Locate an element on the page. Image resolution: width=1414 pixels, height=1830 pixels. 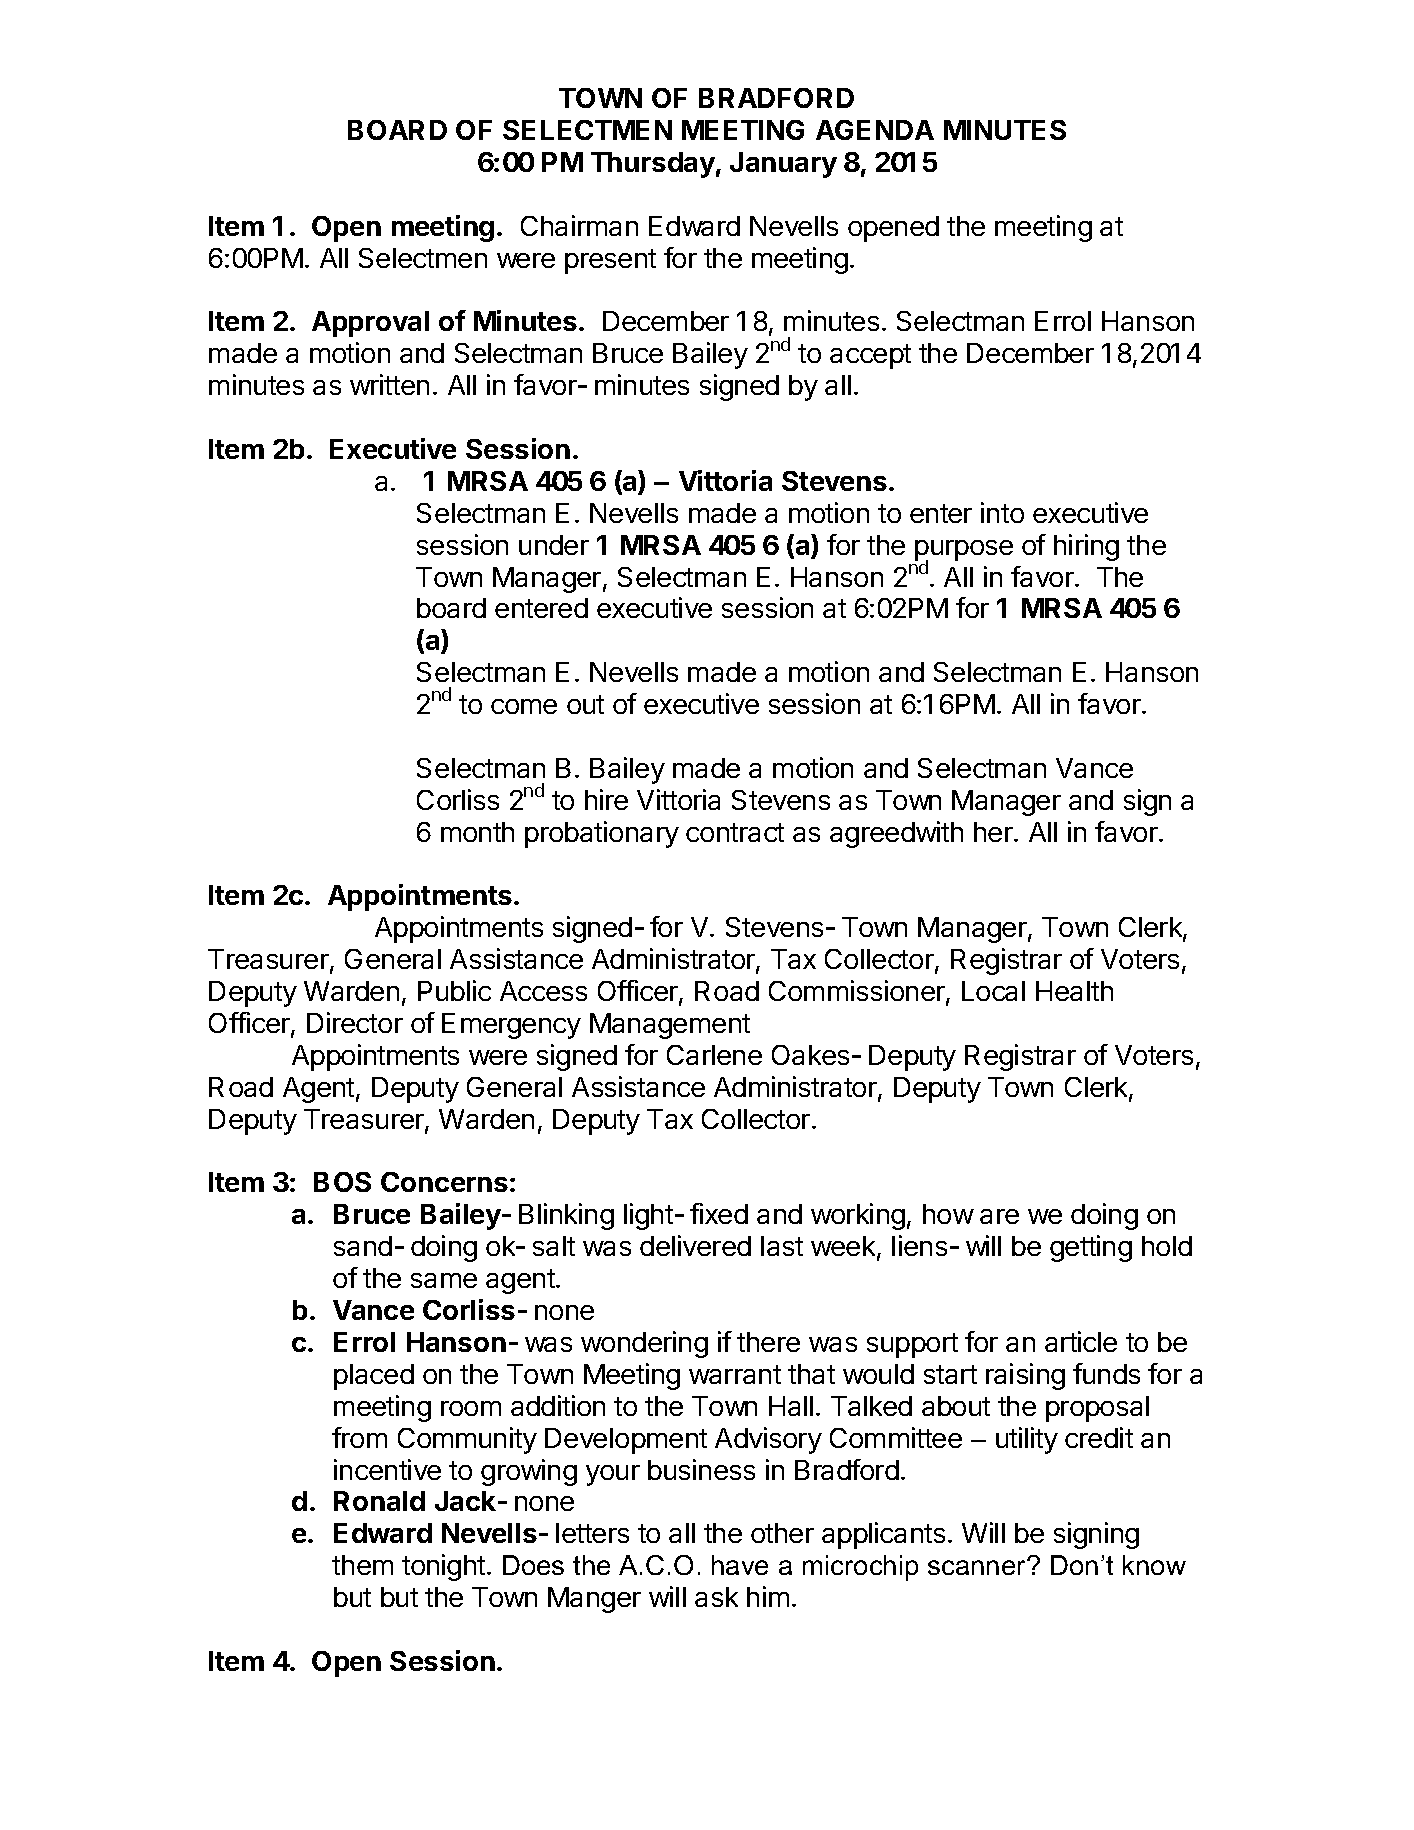
Health is located at coordinates (1074, 991).
